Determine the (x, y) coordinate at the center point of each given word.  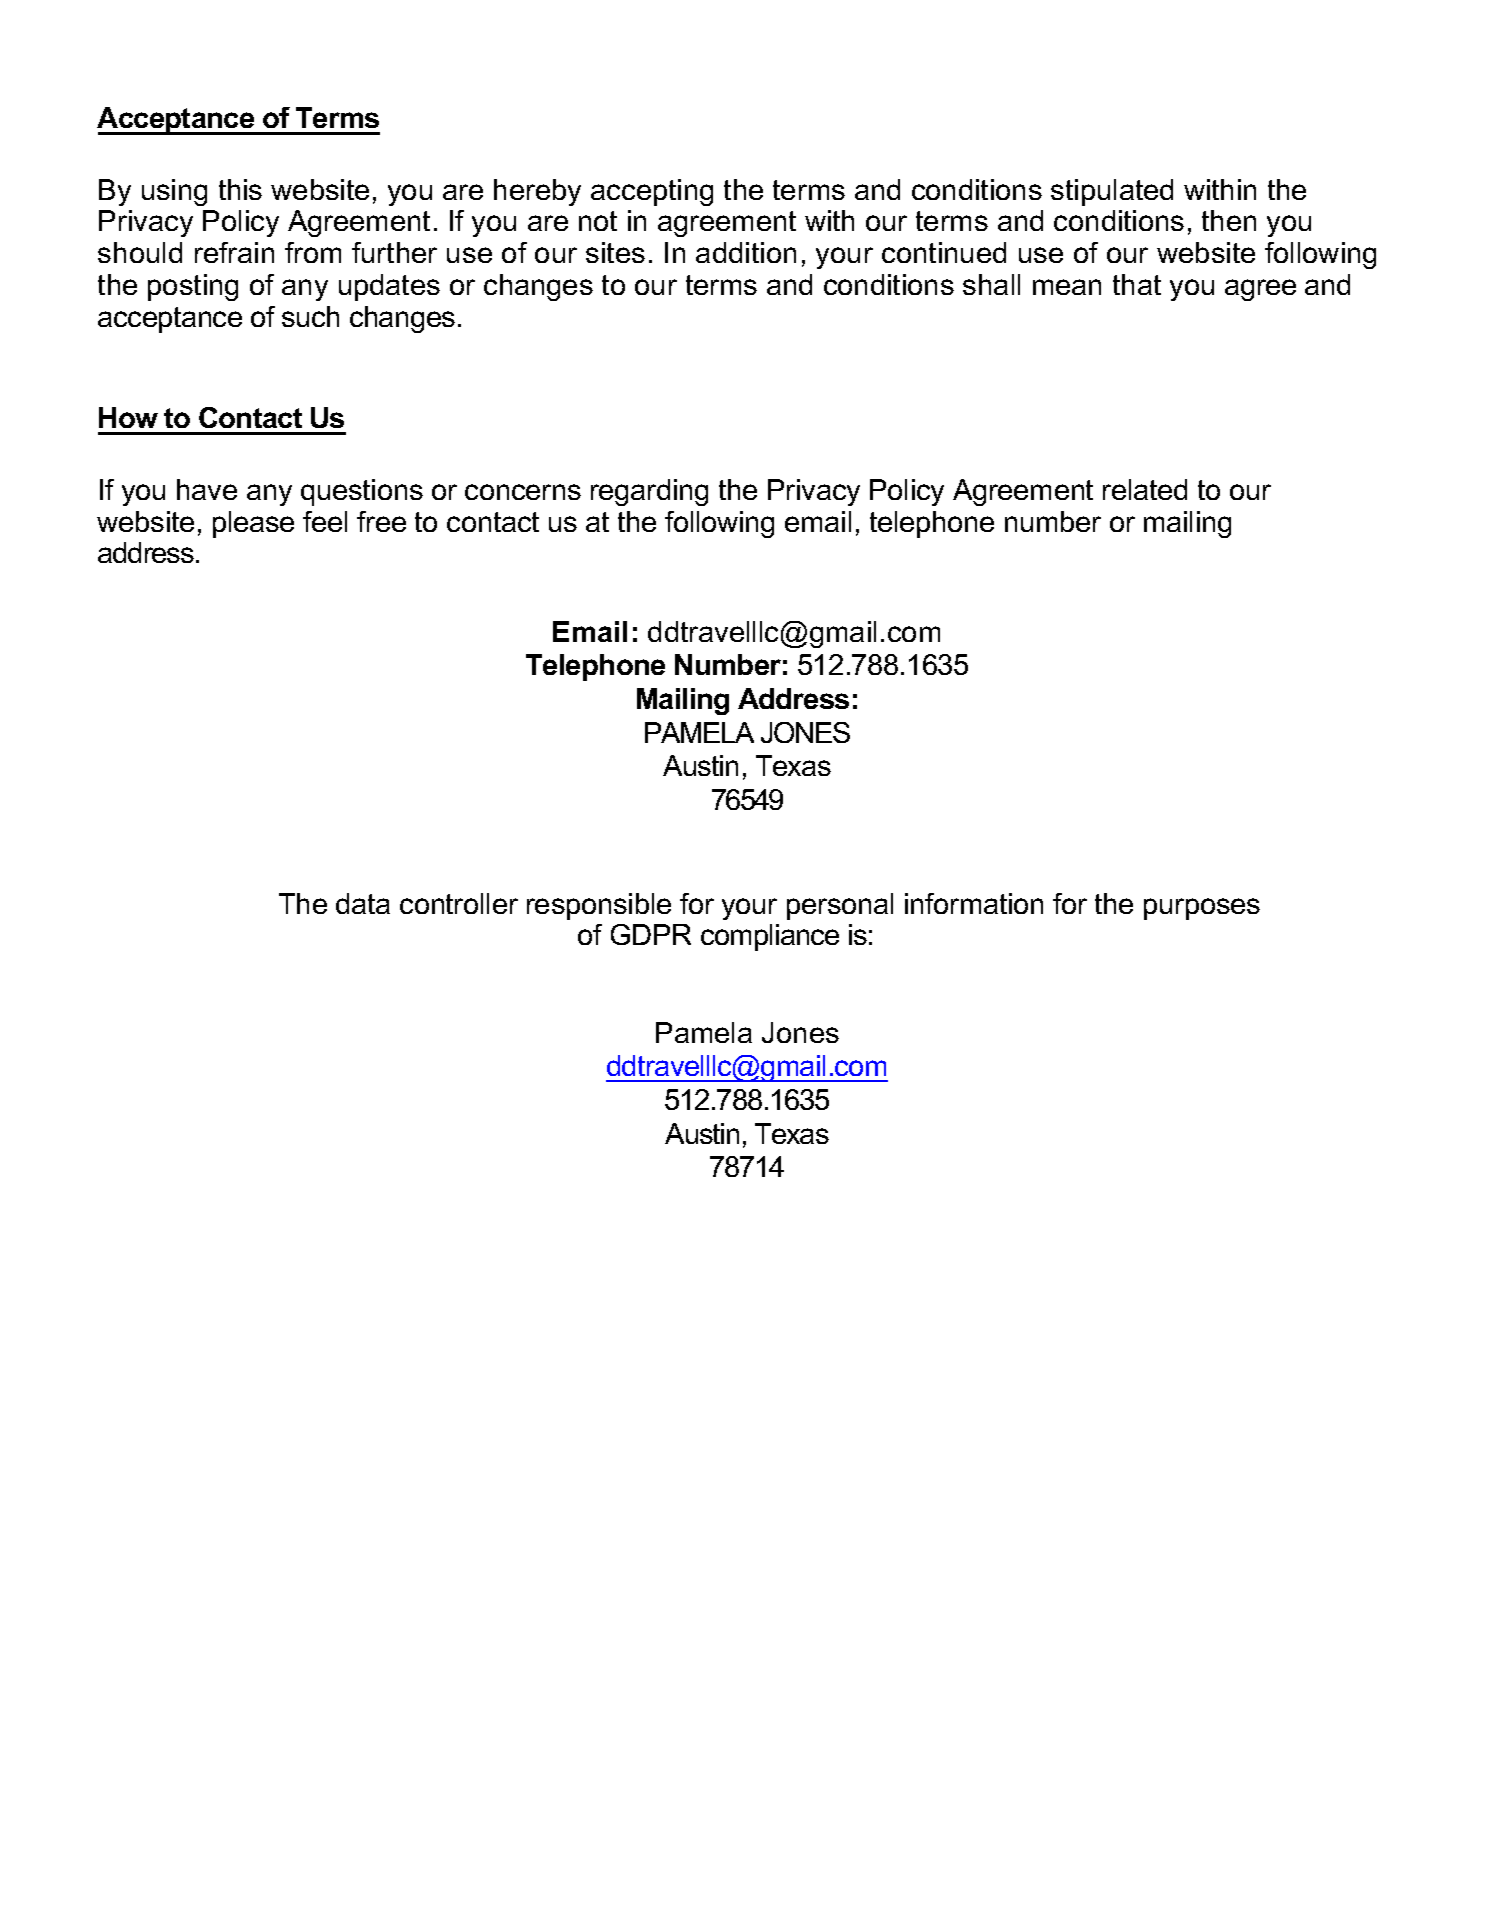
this (240, 189)
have (207, 489)
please (253, 524)
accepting (652, 192)
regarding (649, 492)
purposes (1202, 909)
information (974, 903)
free (381, 521)
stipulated (1112, 192)
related (1145, 489)
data (363, 903)
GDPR (651, 934)
